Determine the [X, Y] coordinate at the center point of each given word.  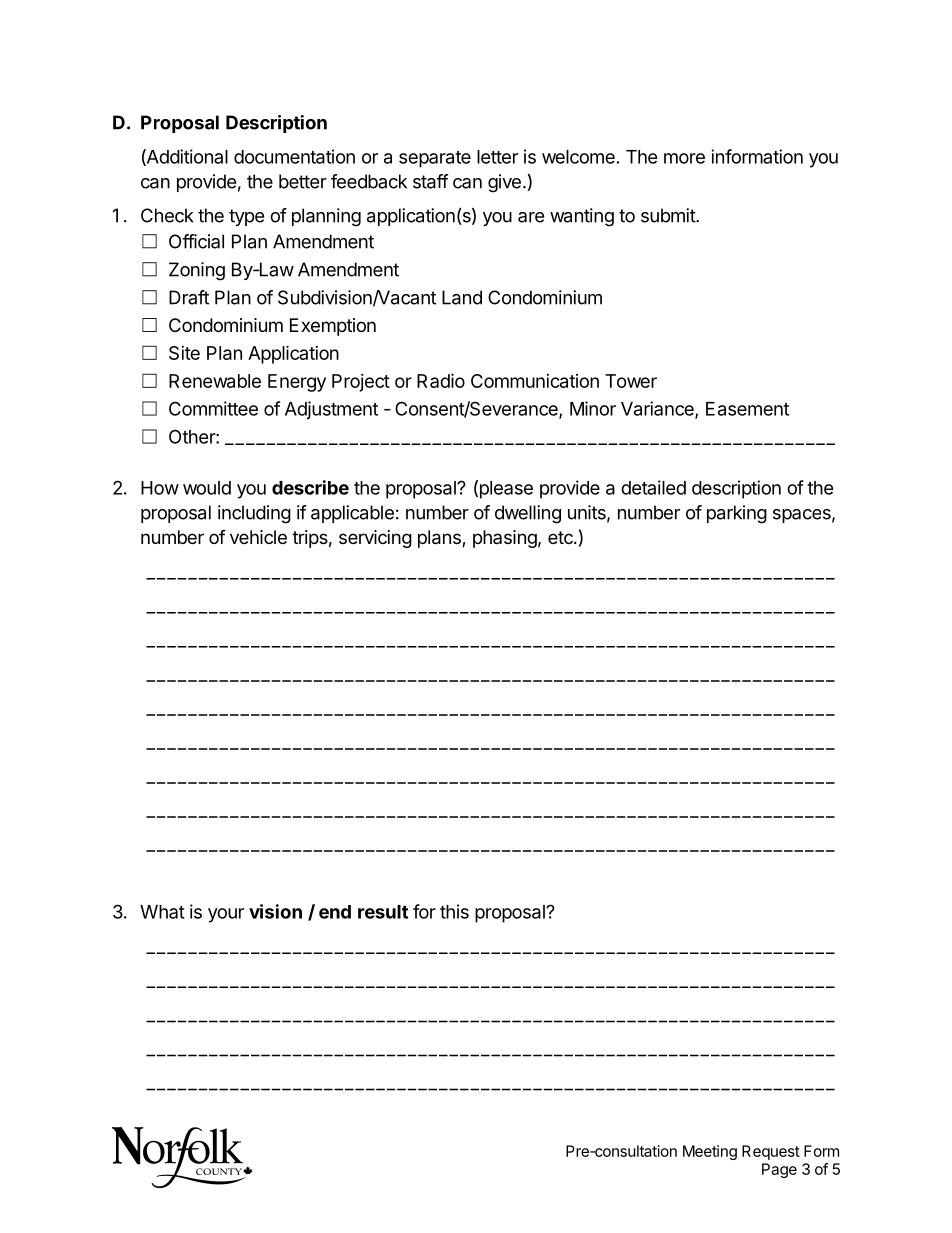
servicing [375, 539]
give [504, 183]
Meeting [710, 1152]
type [246, 217]
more [684, 158]
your [226, 915]
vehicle [258, 537]
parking [737, 514]
